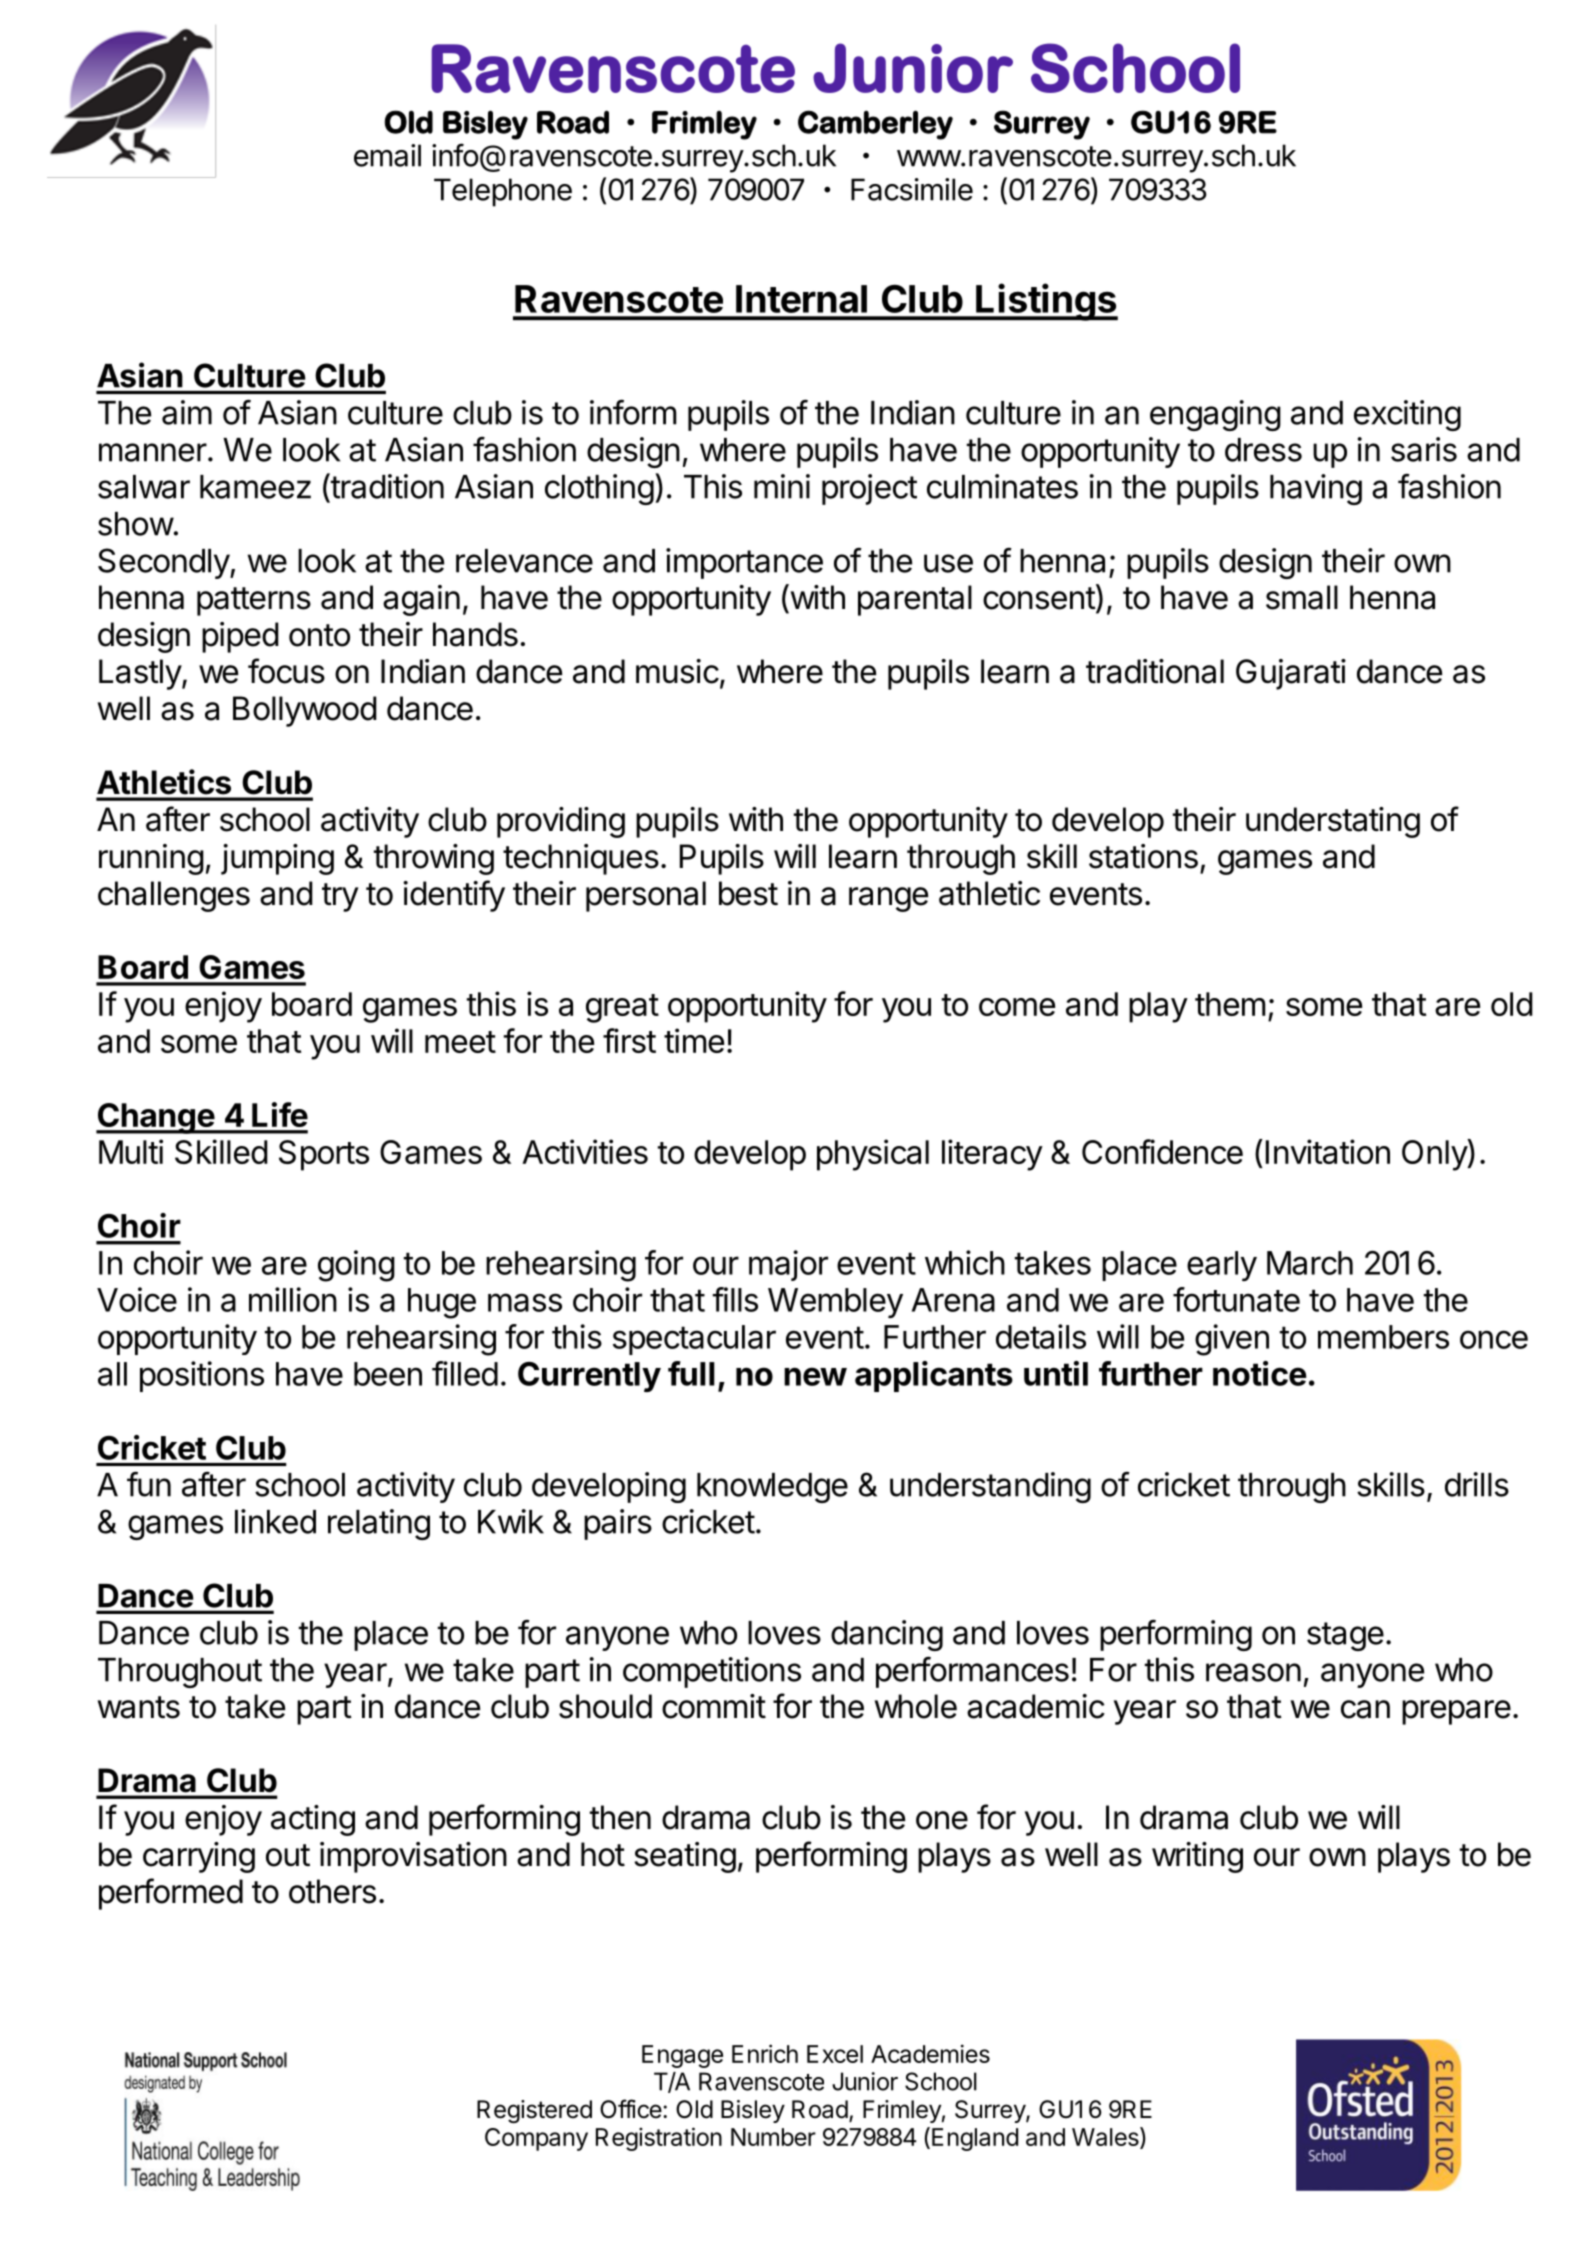  What do you see at coordinates (534, 2111) in the screenshot?
I see `Registered` at bounding box center [534, 2111].
